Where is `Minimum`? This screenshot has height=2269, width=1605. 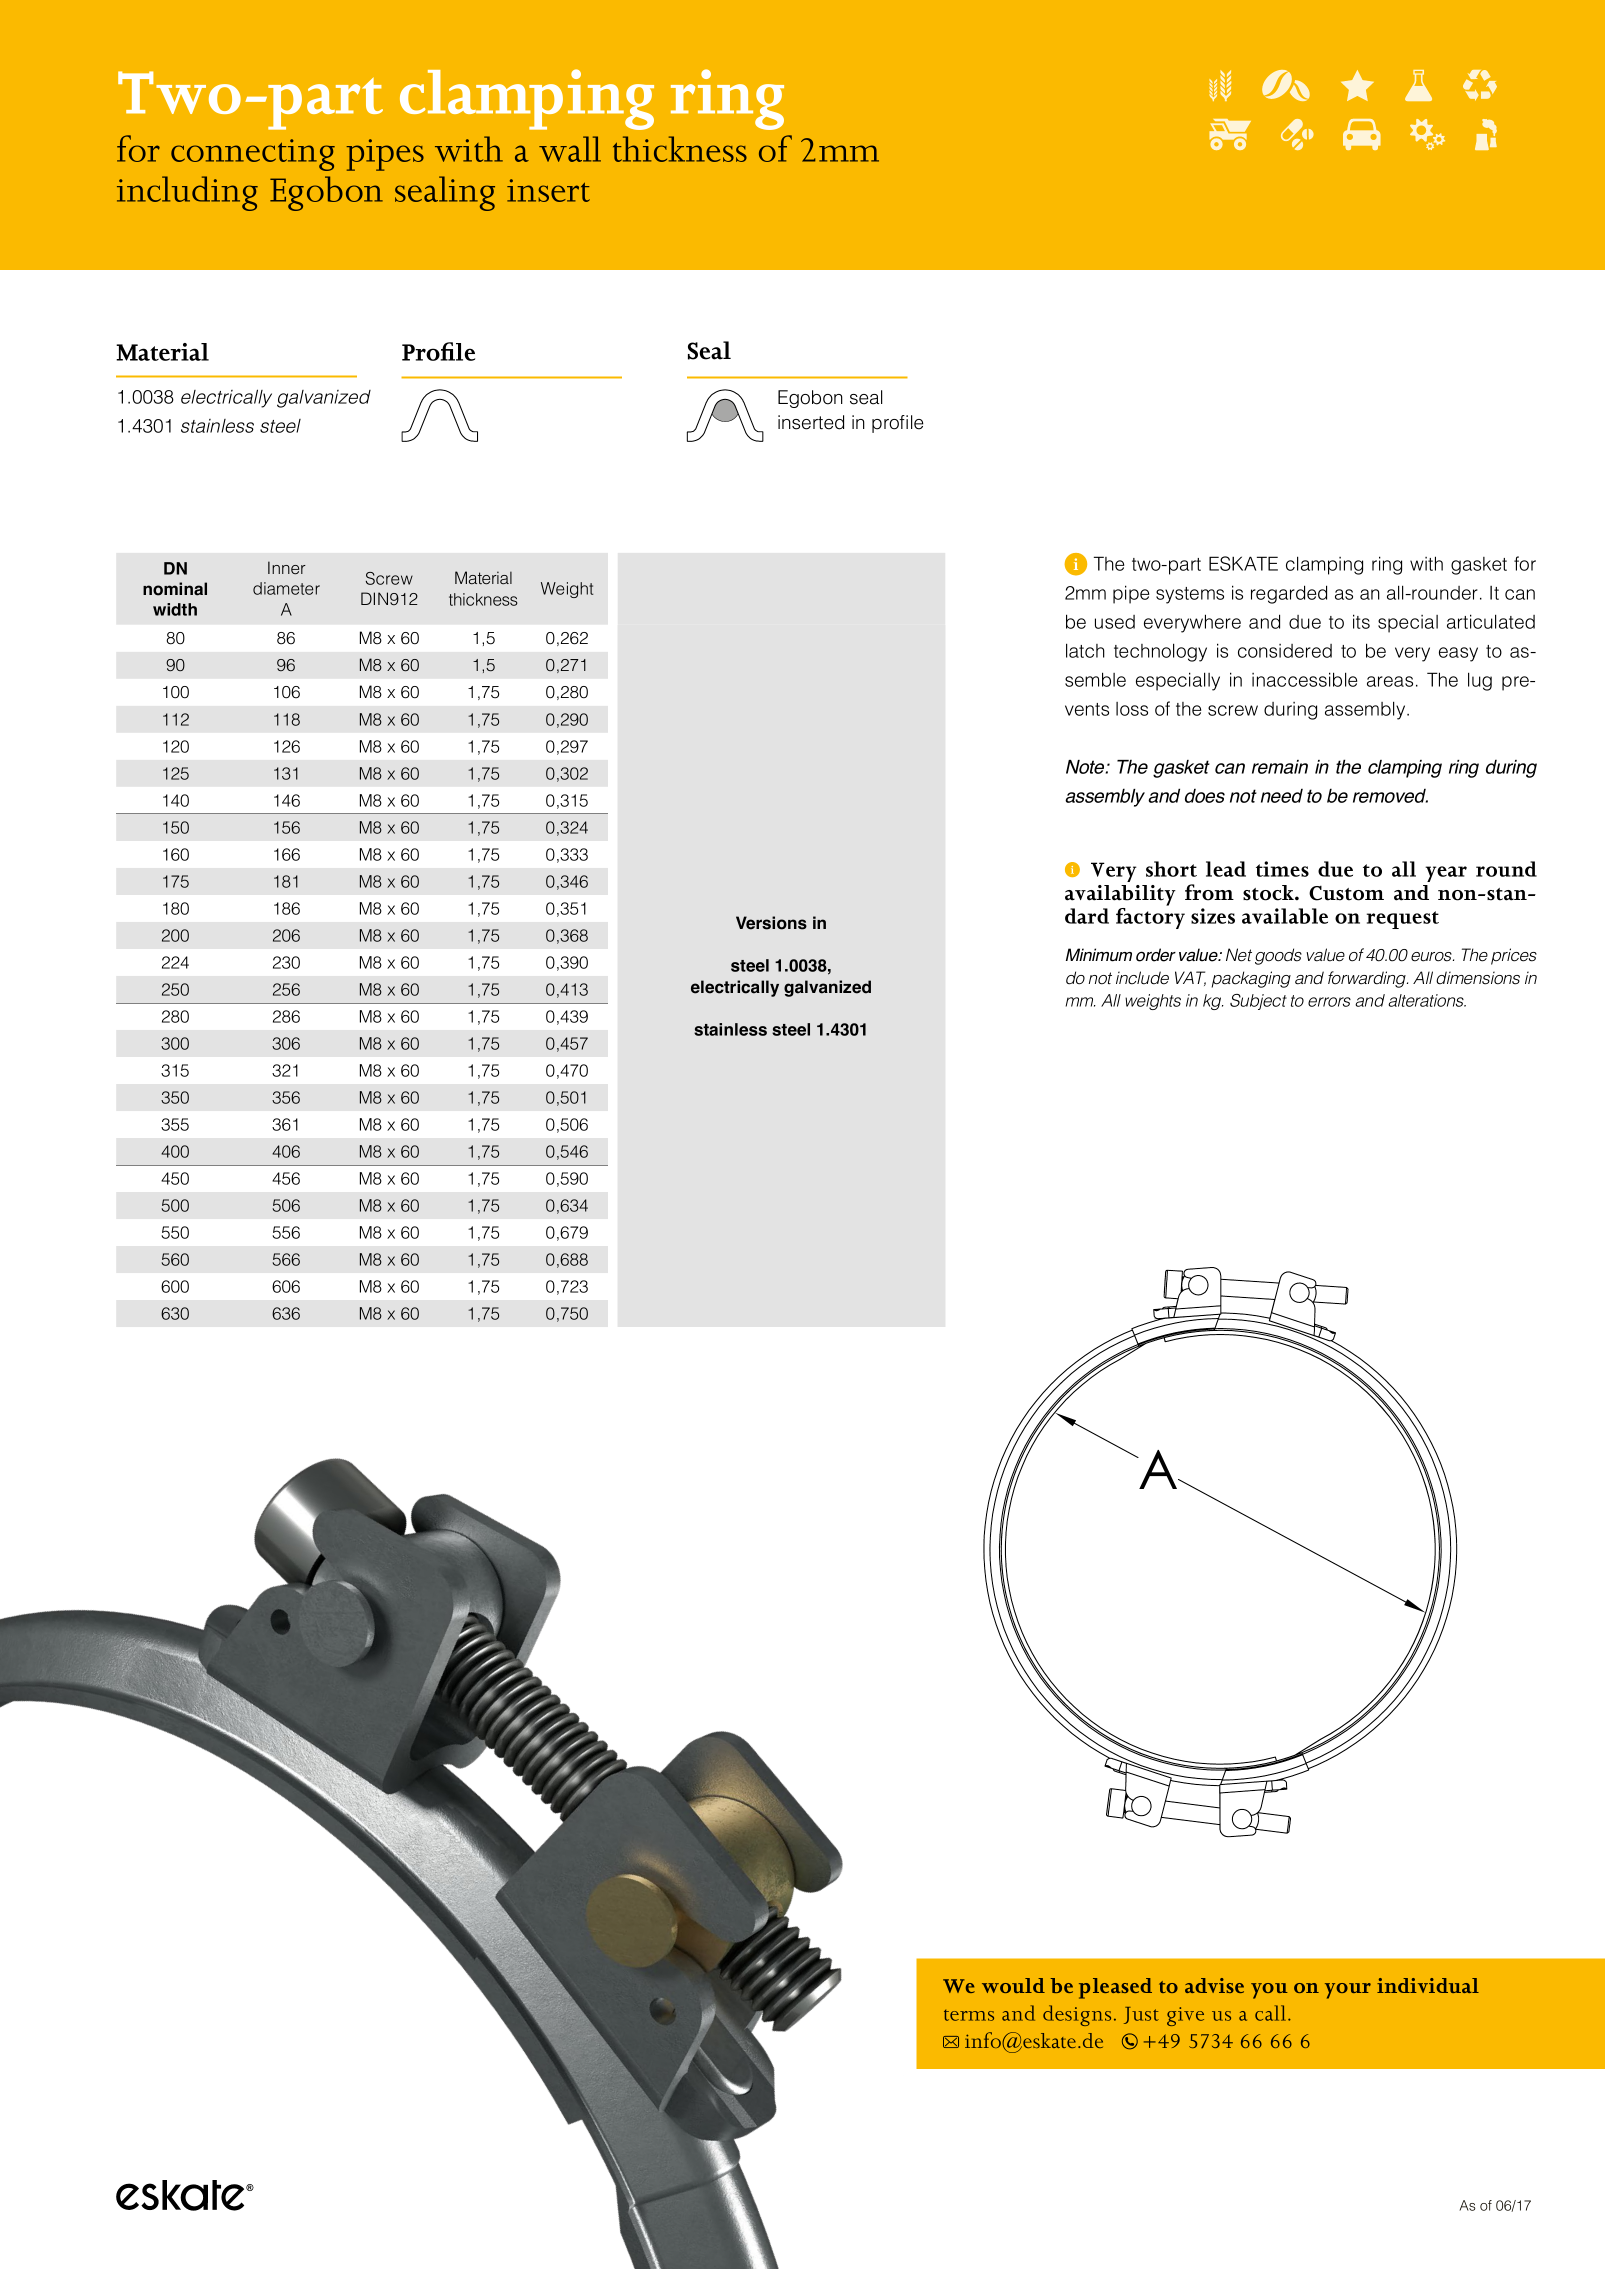 Minimum is located at coordinates (1099, 955).
